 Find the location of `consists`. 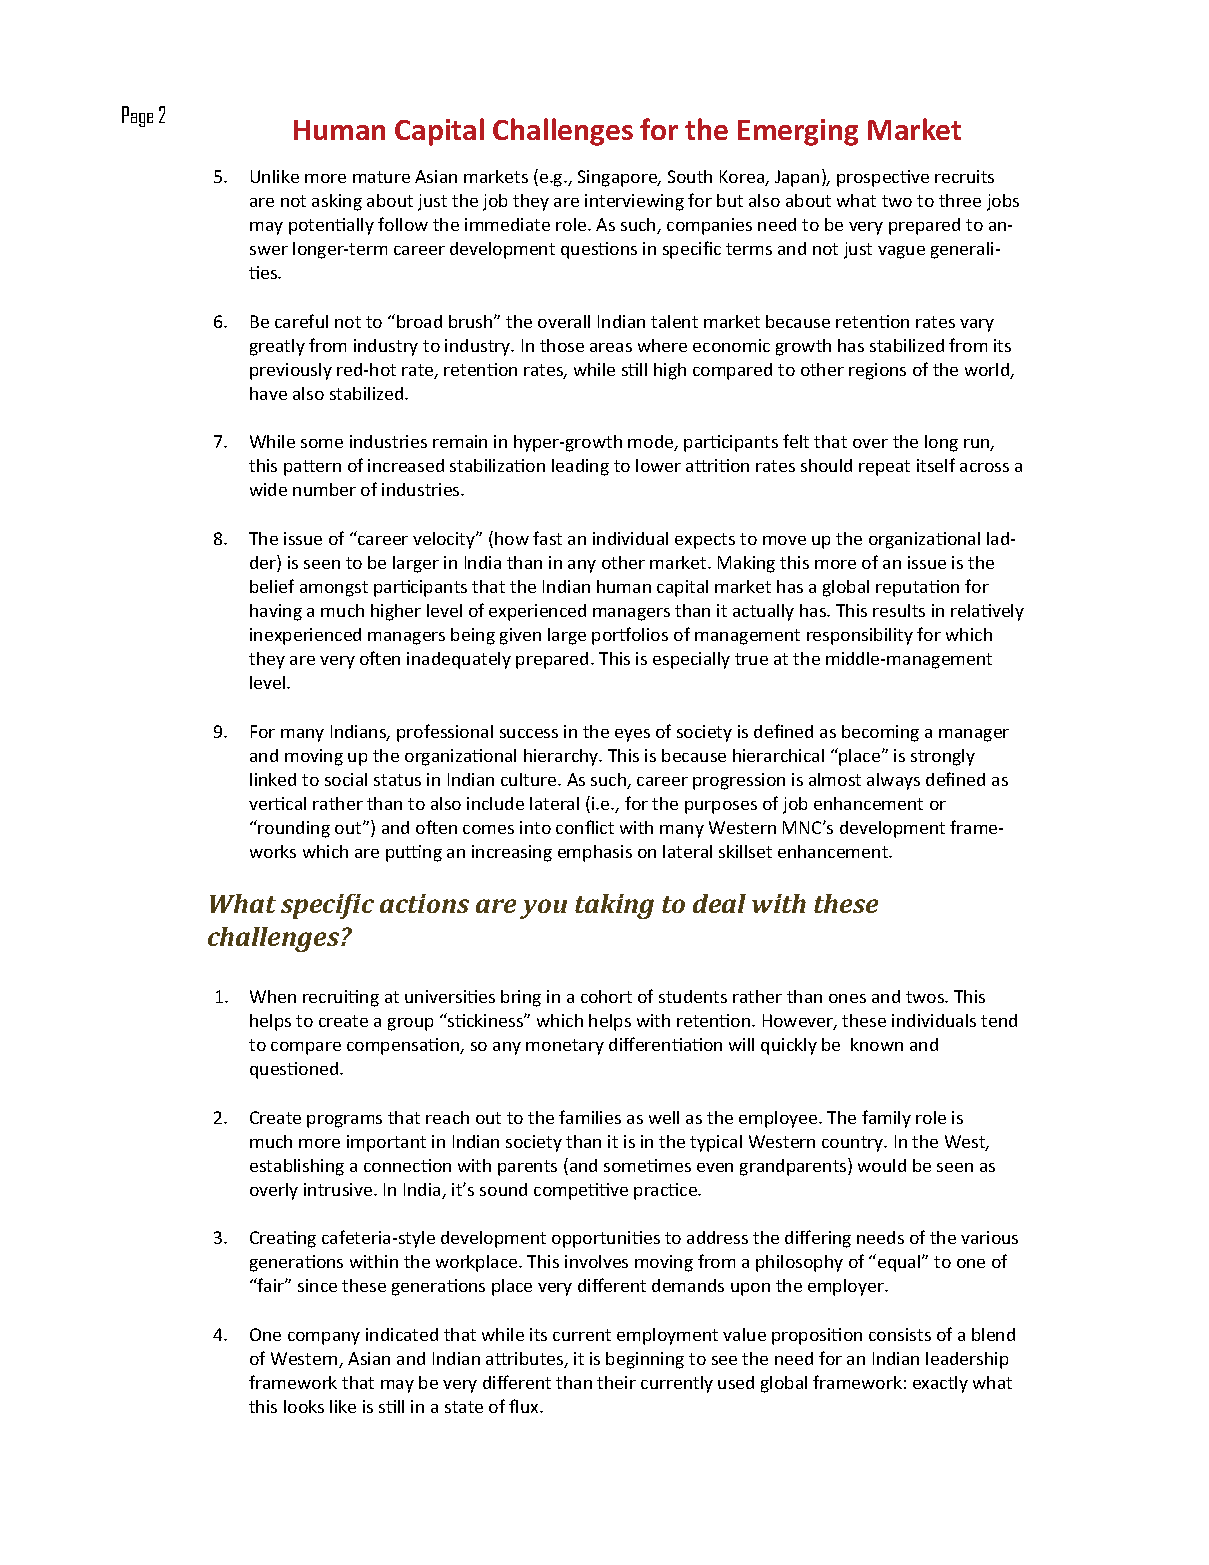

consists is located at coordinates (900, 1334).
